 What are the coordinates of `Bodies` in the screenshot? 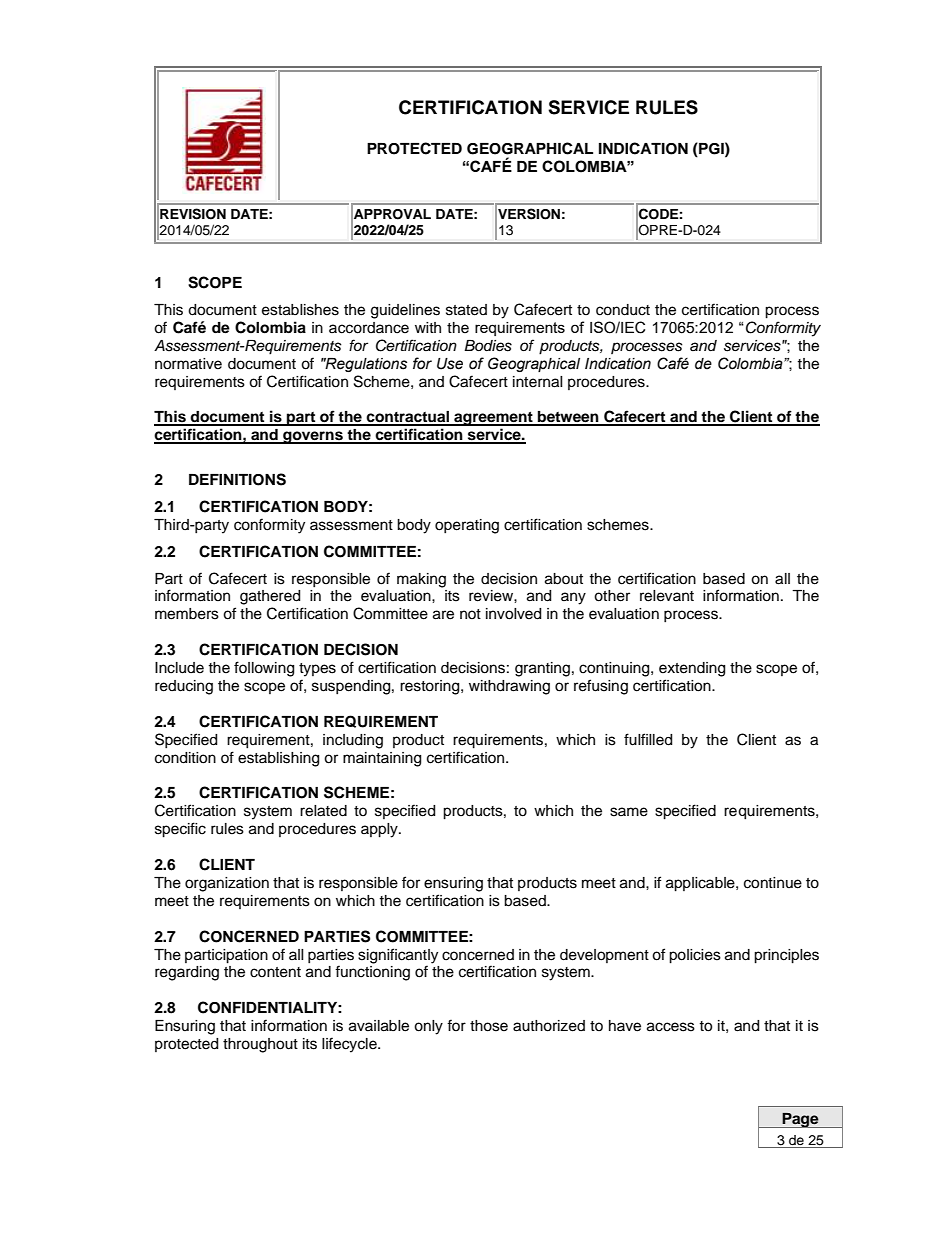 It's located at (488, 346).
